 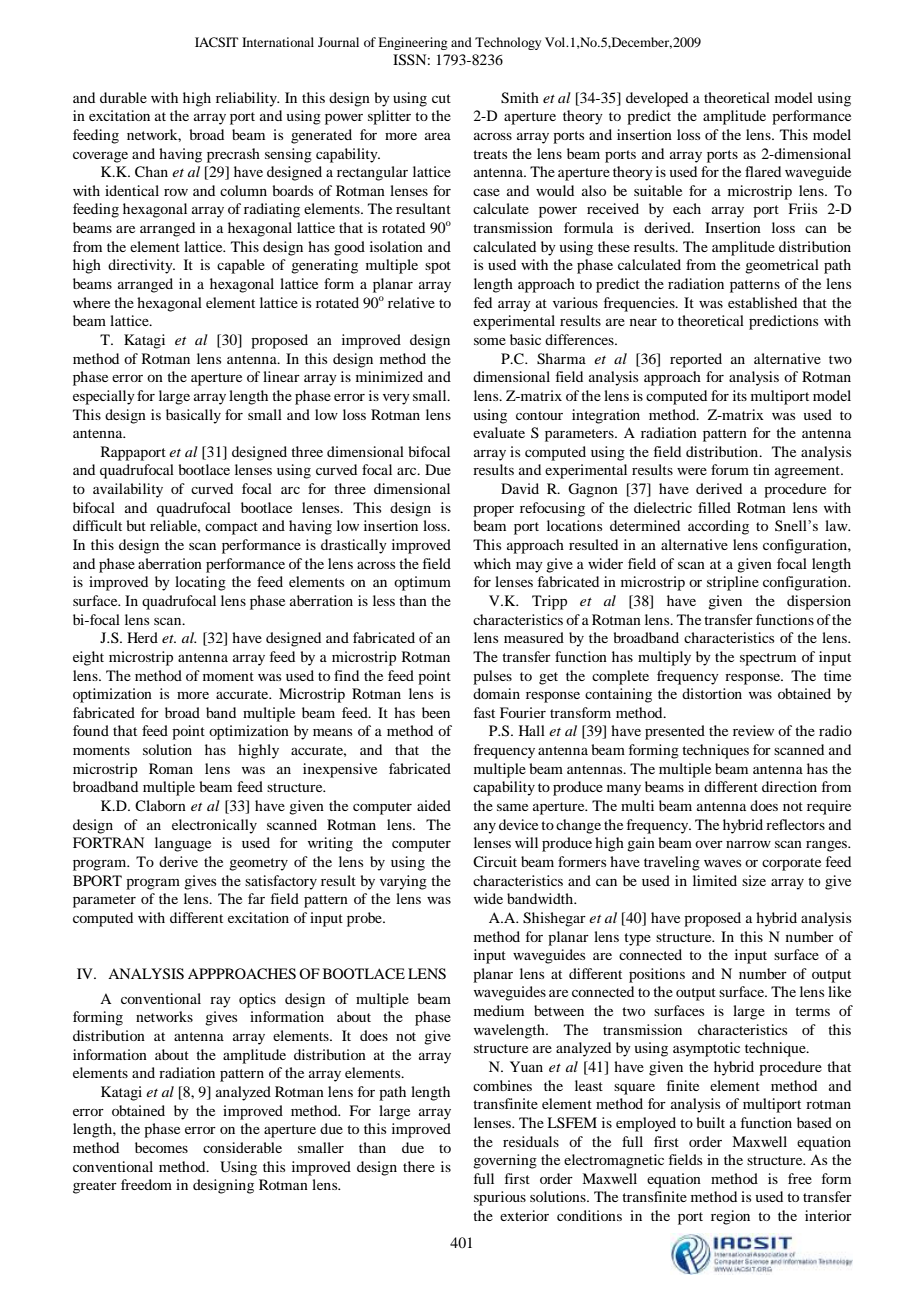 I want to click on durable, so click(x=123, y=97).
